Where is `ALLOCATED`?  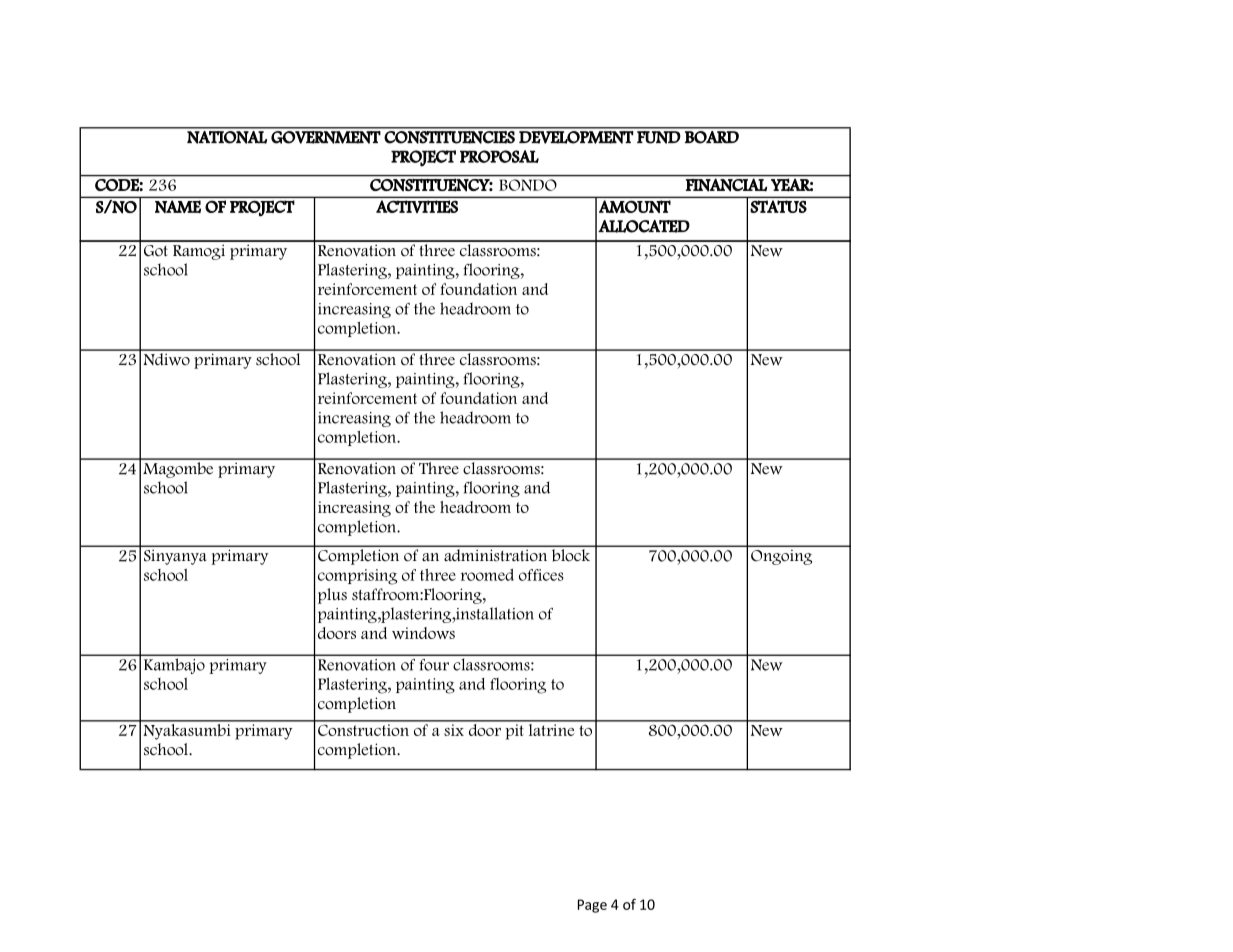
ALLOCATED is located at coordinates (644, 226).
